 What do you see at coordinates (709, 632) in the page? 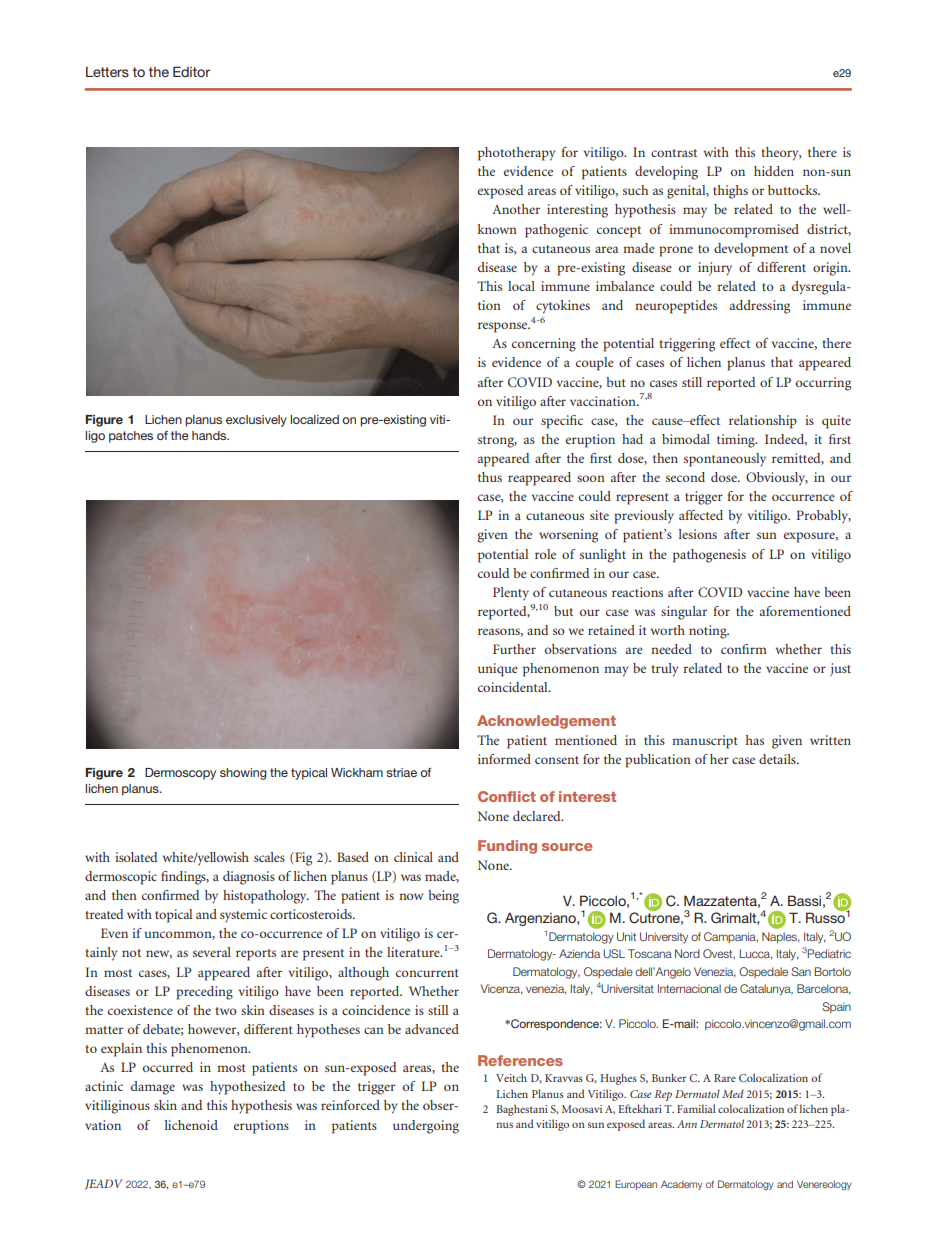
I see `noting` at bounding box center [709, 632].
